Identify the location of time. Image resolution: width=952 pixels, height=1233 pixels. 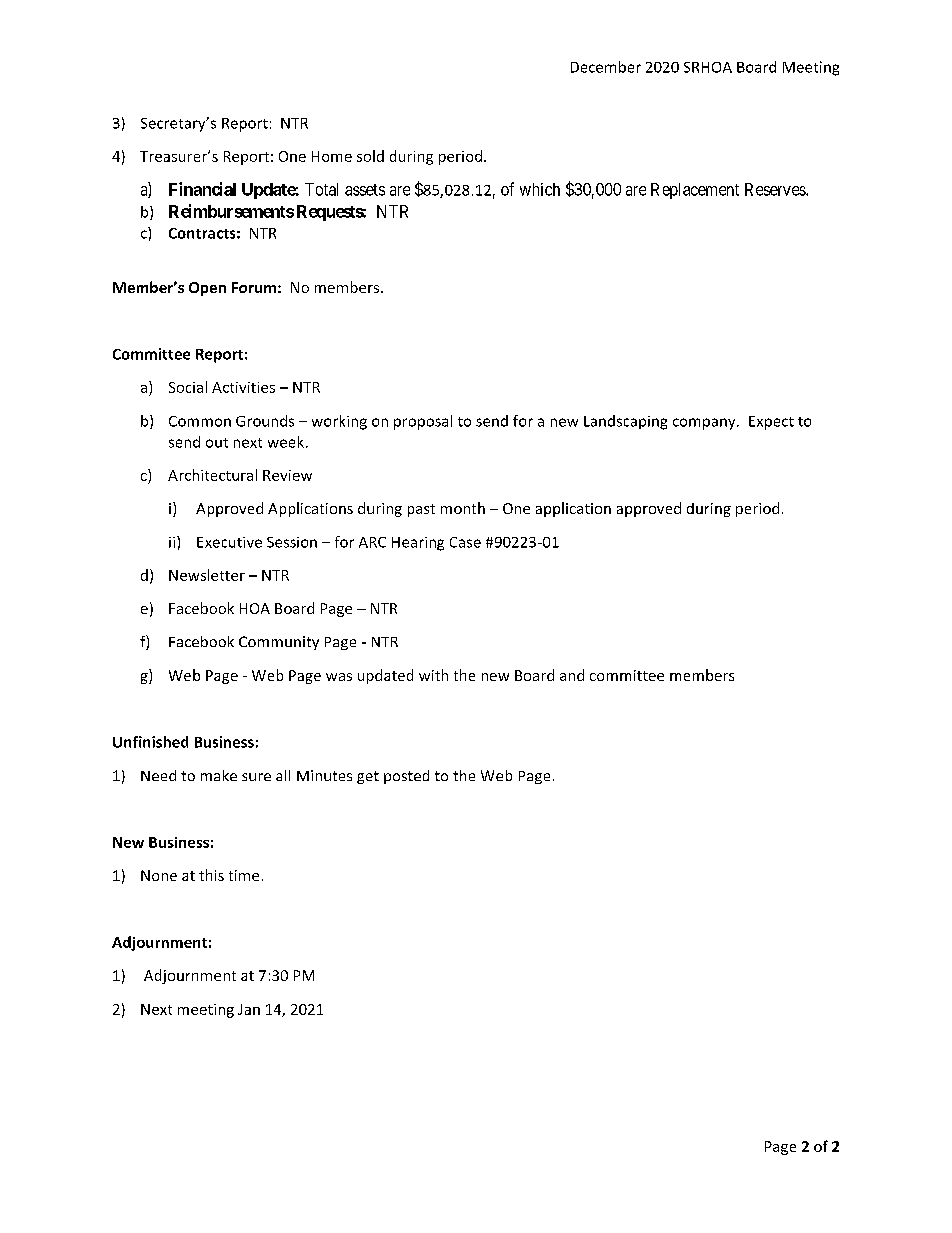
(244, 875).
